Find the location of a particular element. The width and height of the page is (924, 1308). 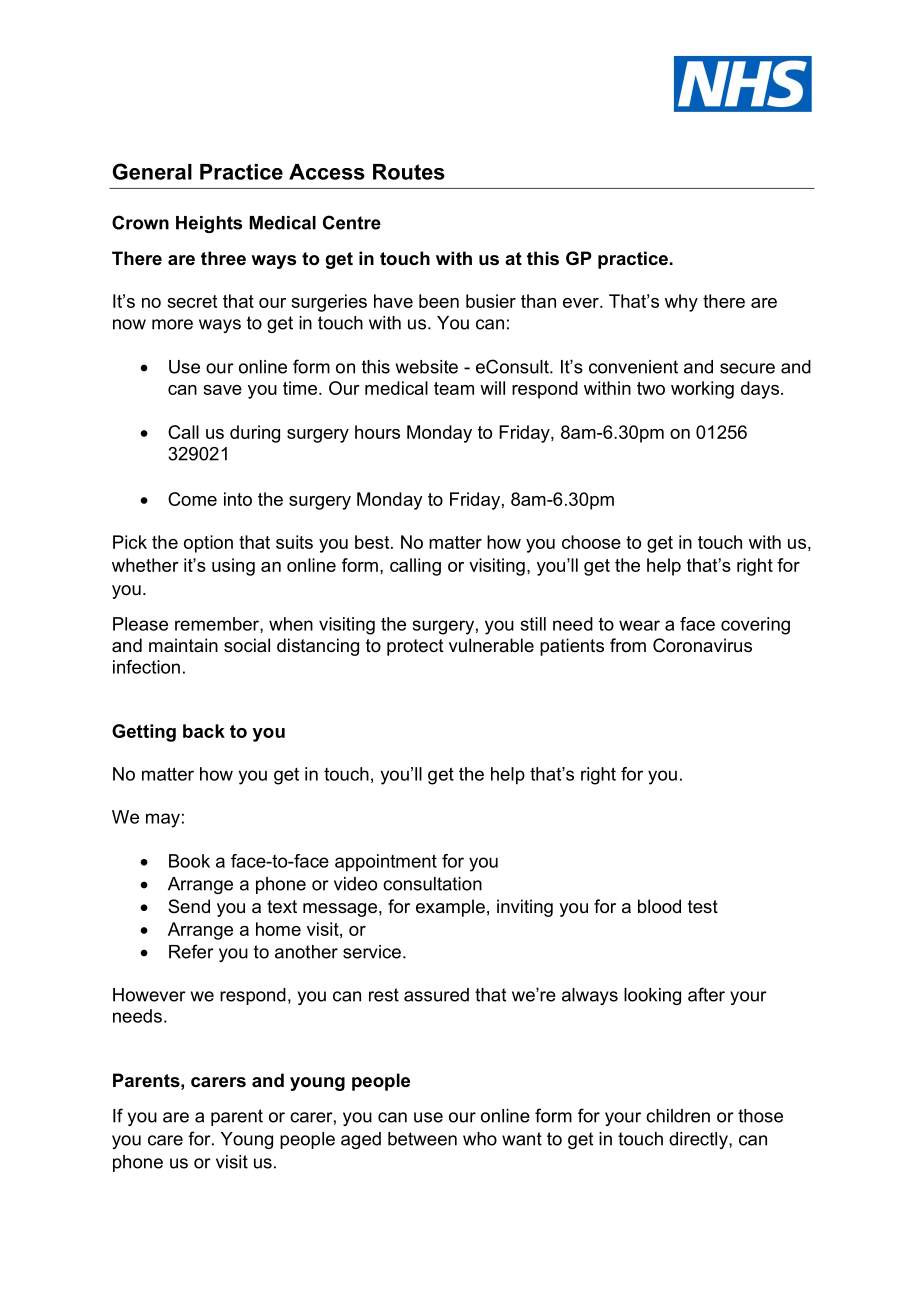

aged is located at coordinates (361, 1140).
